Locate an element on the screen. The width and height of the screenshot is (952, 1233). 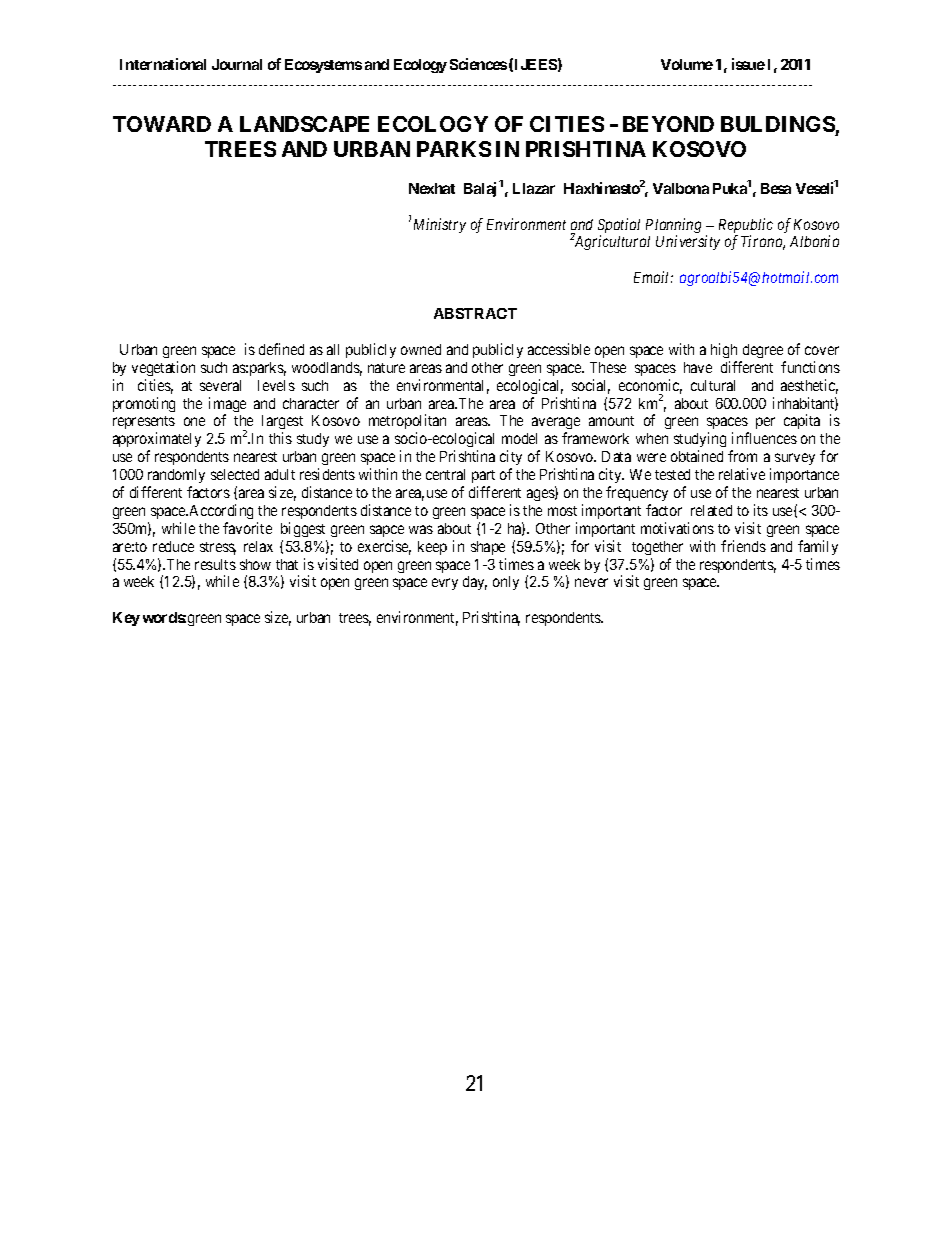
Spatial is located at coordinates (619, 227).
